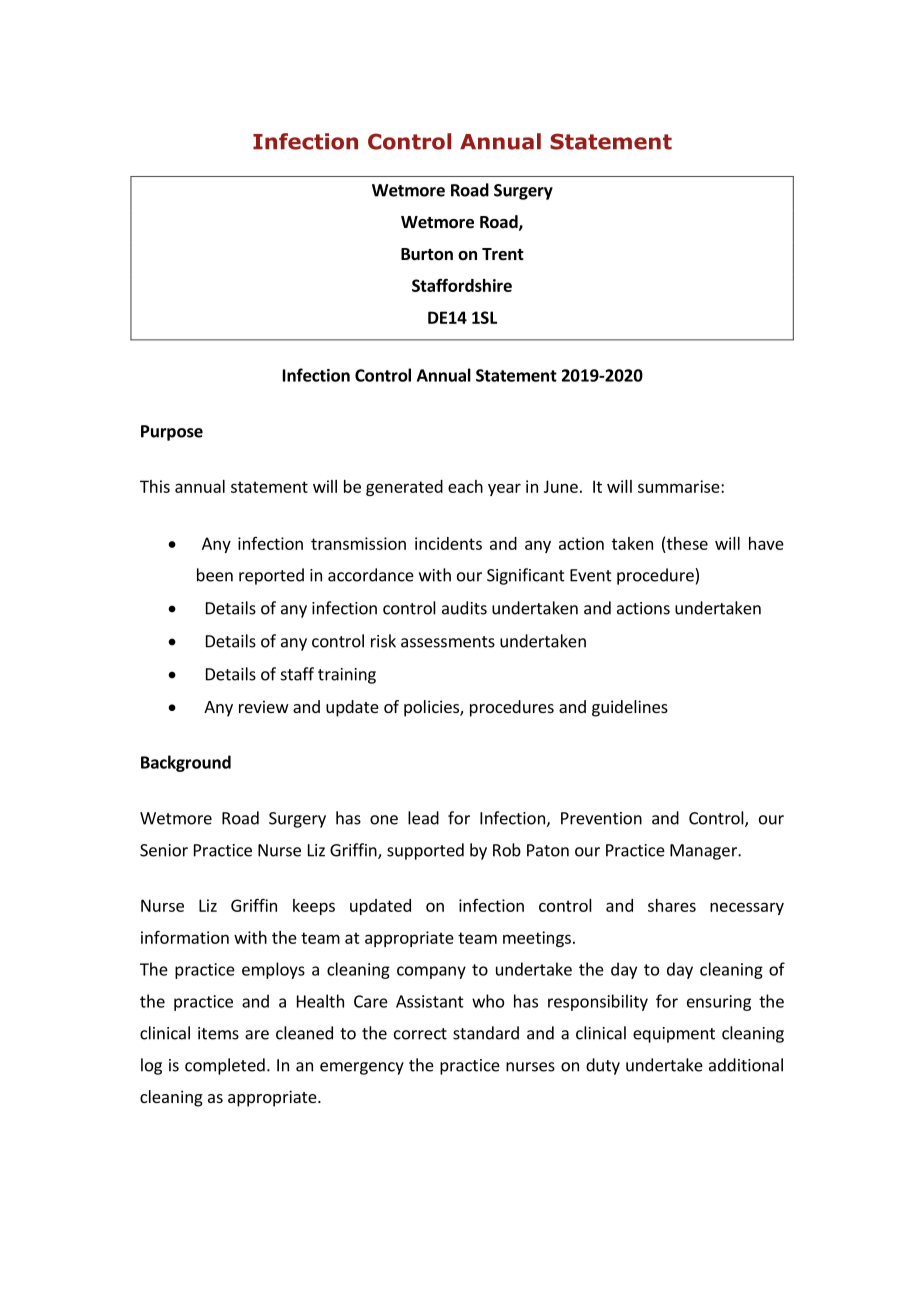 This page has height=1308, width=924. I want to click on supported, so click(425, 851).
